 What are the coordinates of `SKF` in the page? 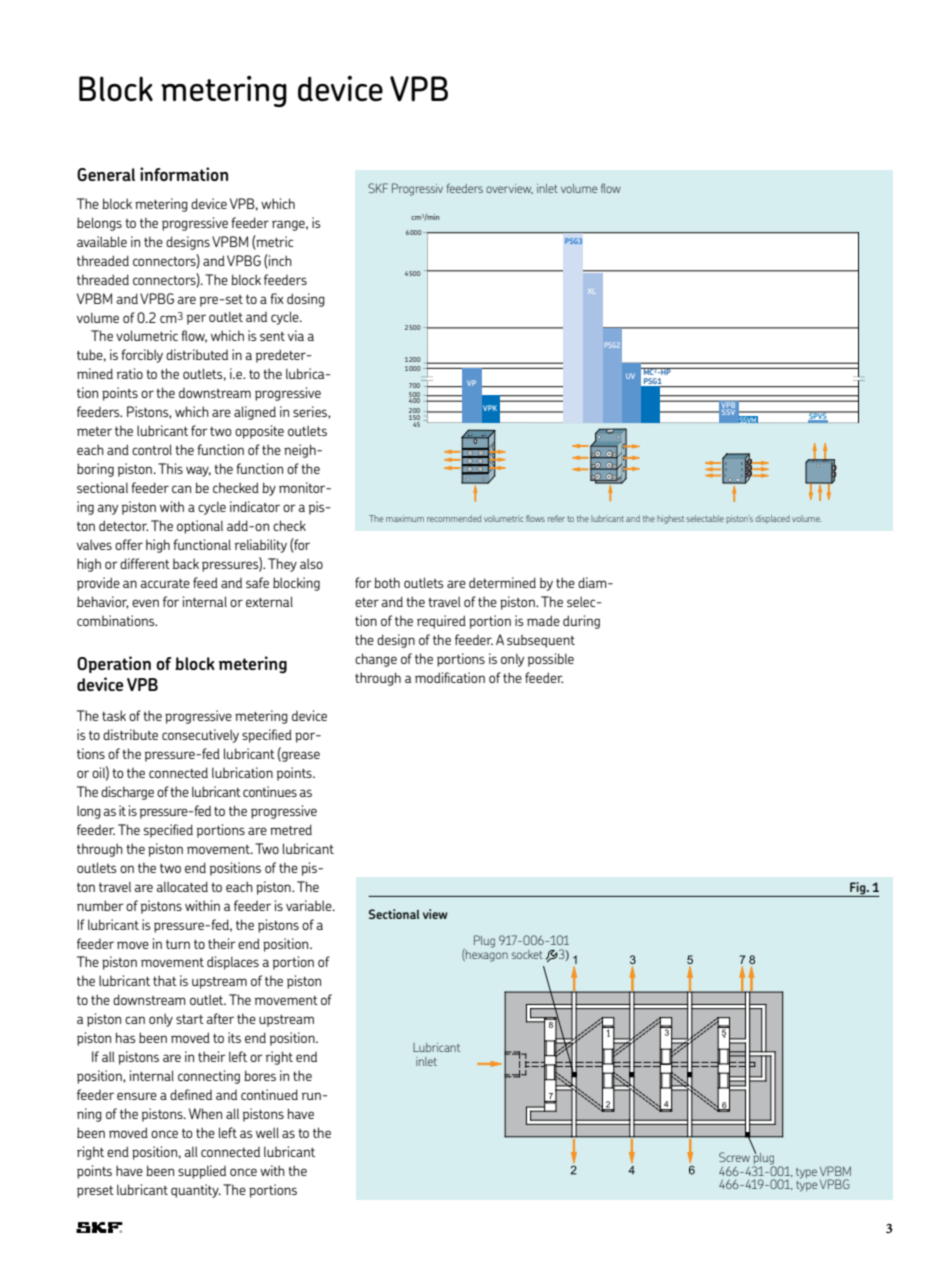 It's located at (378, 188).
